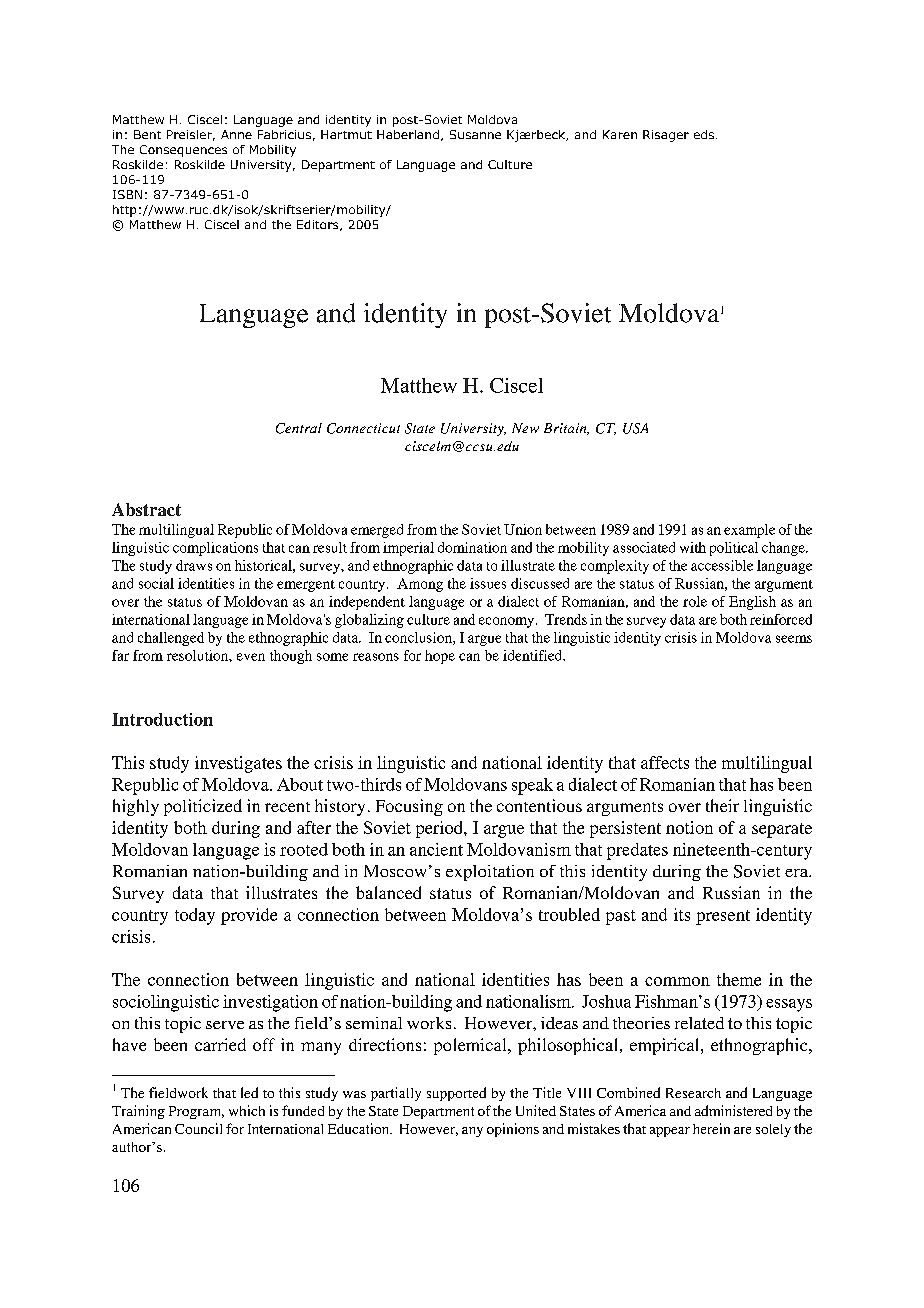 The height and width of the image is (1308, 924). What do you see at coordinates (440, 657) in the image?
I see `hope` at bounding box center [440, 657].
